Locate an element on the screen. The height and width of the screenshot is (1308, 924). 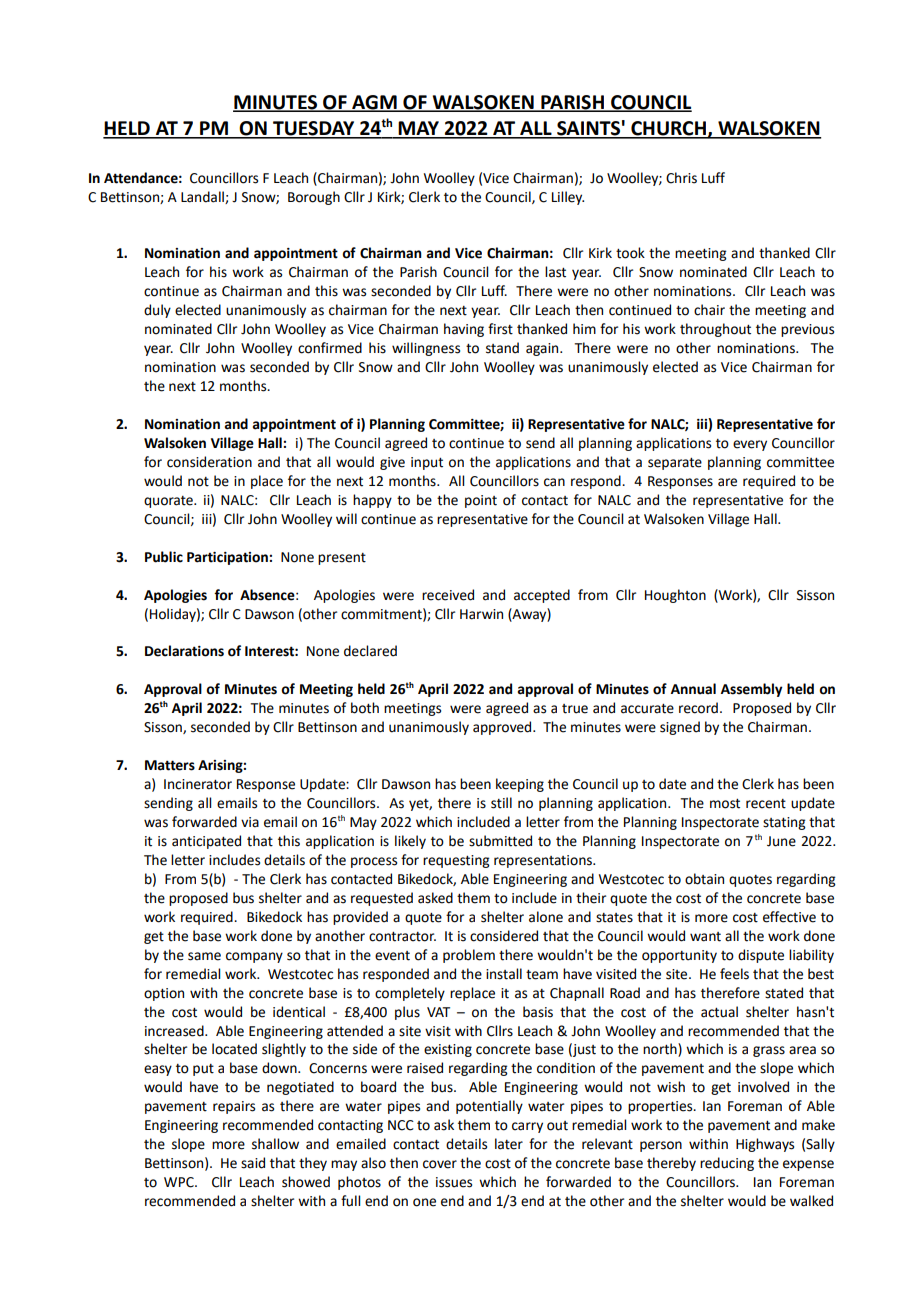
TUESDAY is located at coordinates (314, 129).
